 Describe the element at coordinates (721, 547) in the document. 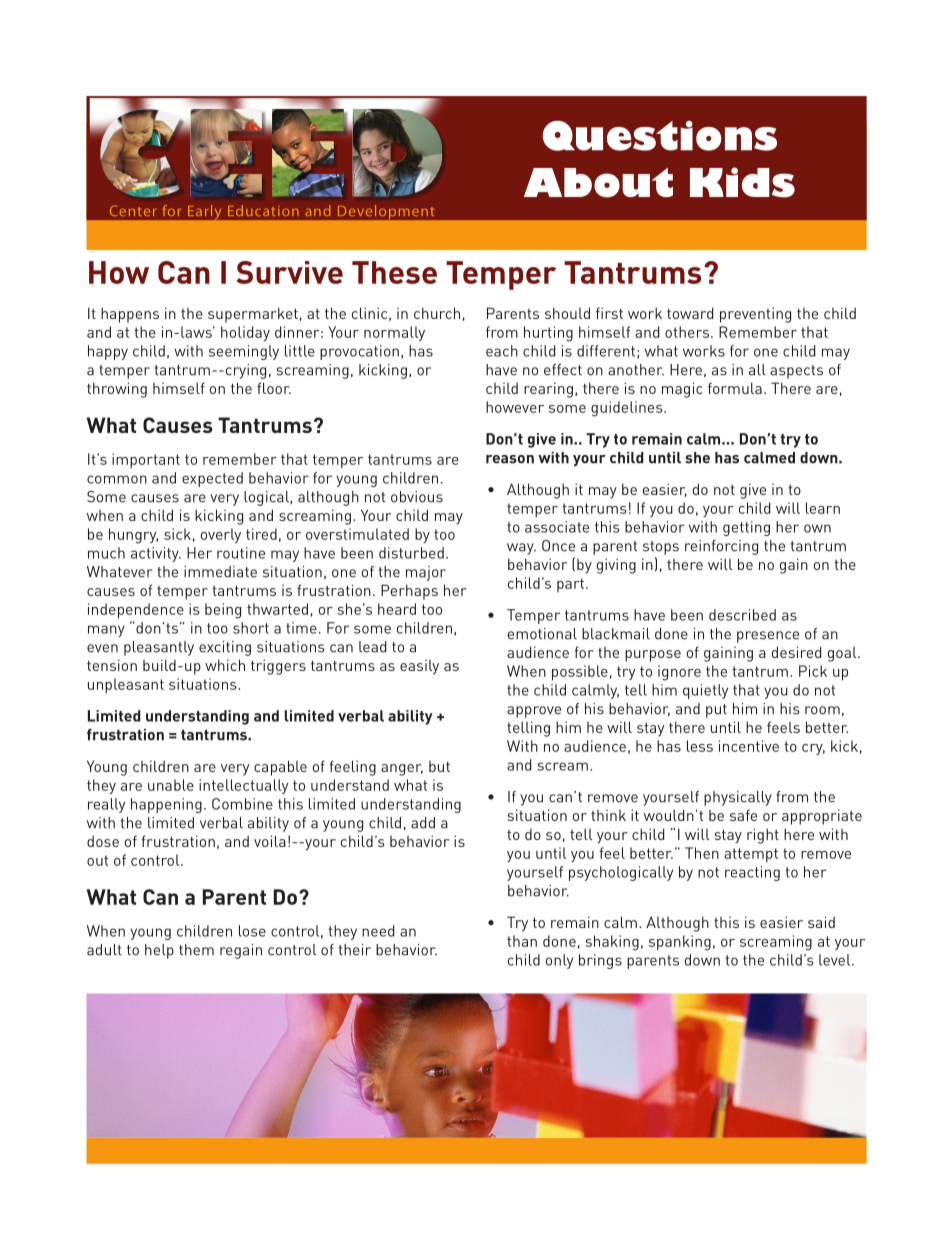

I see `reinforcing` at that location.
